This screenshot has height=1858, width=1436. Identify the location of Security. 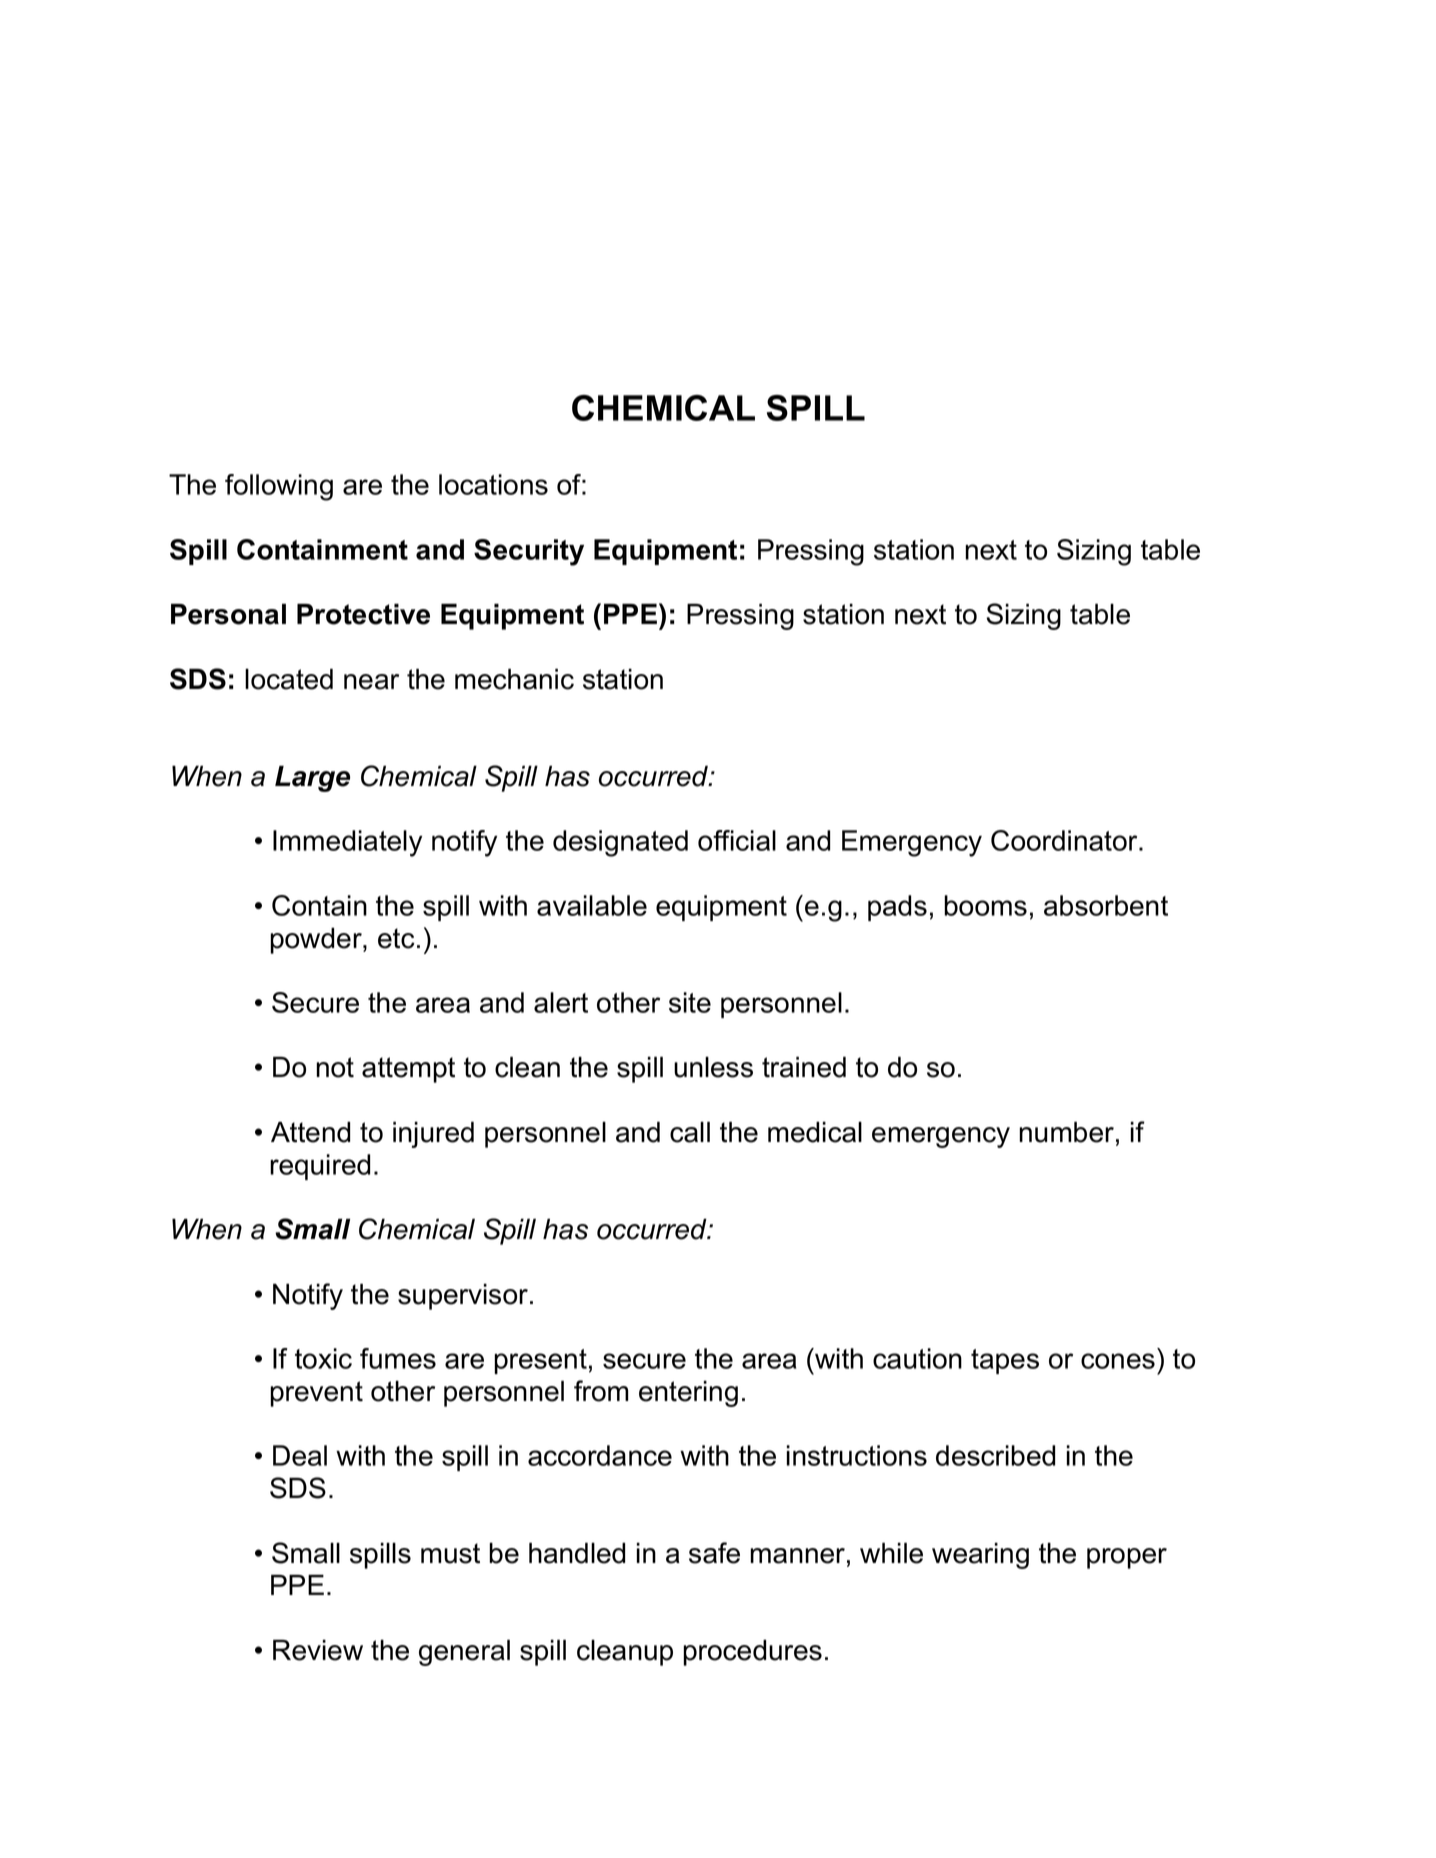
(529, 552).
